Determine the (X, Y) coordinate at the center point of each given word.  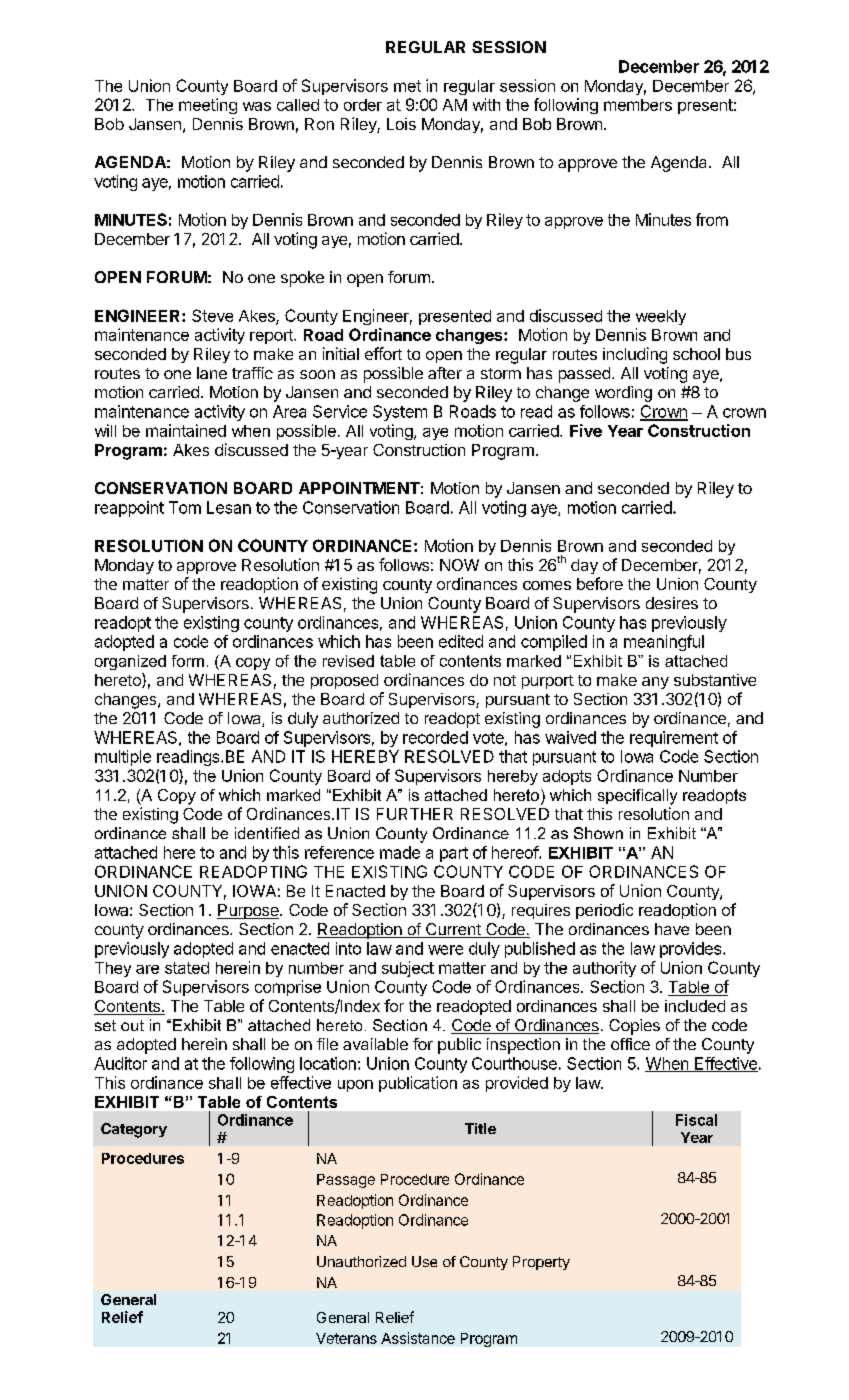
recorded (435, 737)
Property (541, 1263)
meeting (208, 106)
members (638, 105)
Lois (401, 124)
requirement (674, 739)
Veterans (346, 1338)
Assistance (418, 1338)
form (188, 661)
